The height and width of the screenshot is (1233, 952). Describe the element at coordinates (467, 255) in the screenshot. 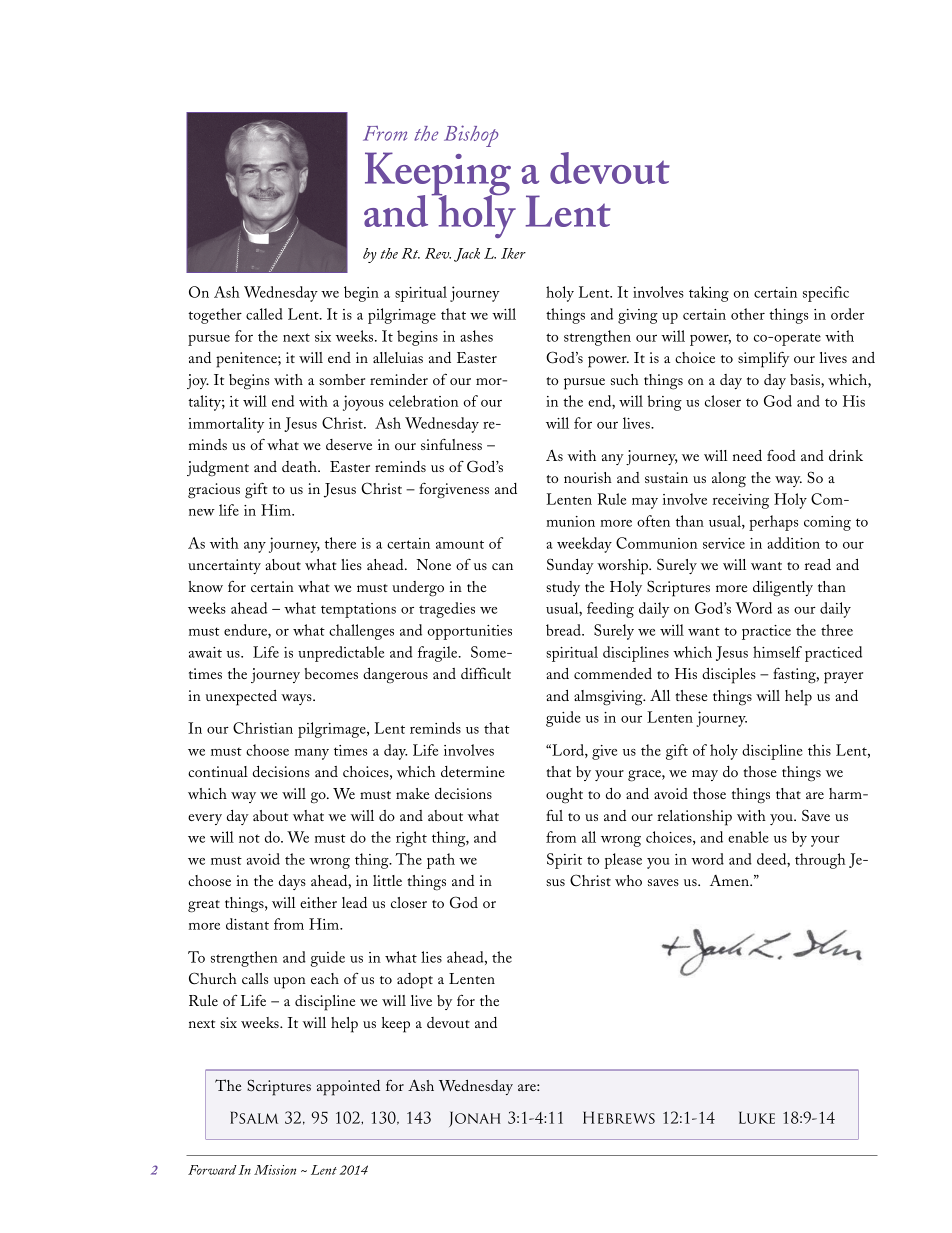

I see `Jack` at that location.
